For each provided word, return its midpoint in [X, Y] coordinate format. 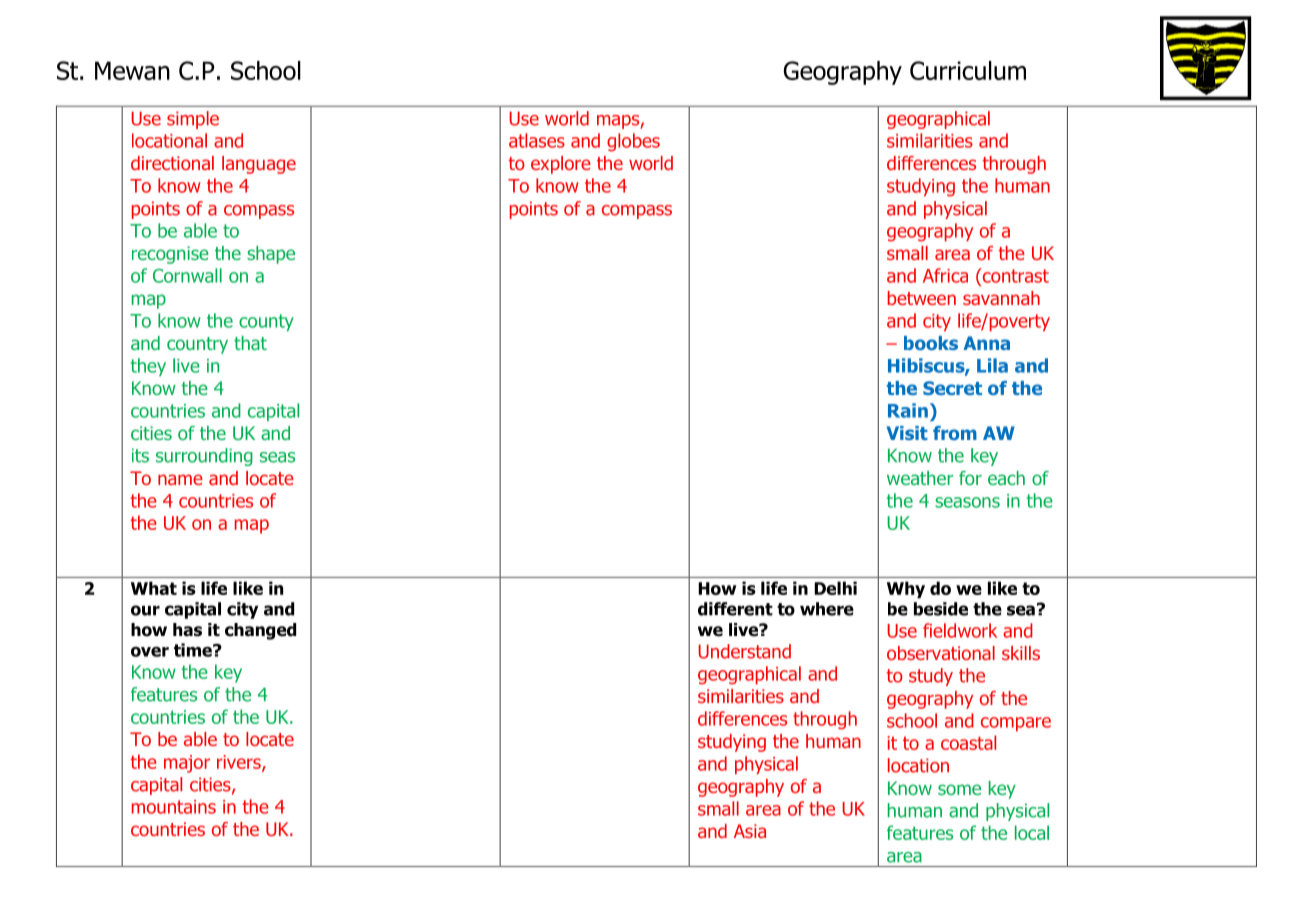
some [959, 789]
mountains [174, 807]
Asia [750, 831]
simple [193, 120]
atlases [537, 140]
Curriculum [968, 70]
